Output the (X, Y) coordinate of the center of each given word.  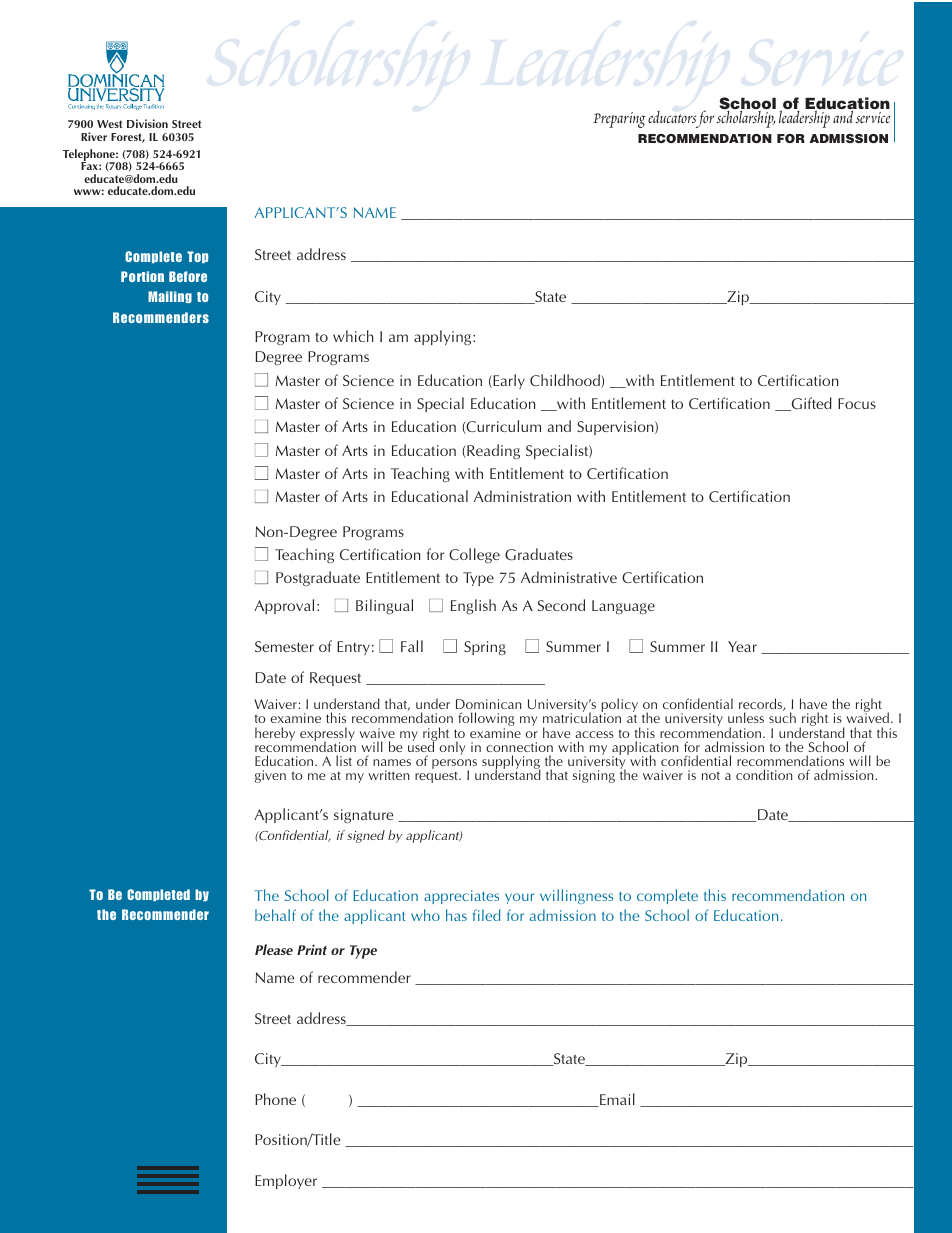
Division (147, 123)
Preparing (619, 120)
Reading (492, 451)
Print (312, 949)
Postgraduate (318, 578)
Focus (857, 403)
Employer (286, 1181)
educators (673, 119)
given (270, 776)
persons (454, 765)
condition (764, 774)
